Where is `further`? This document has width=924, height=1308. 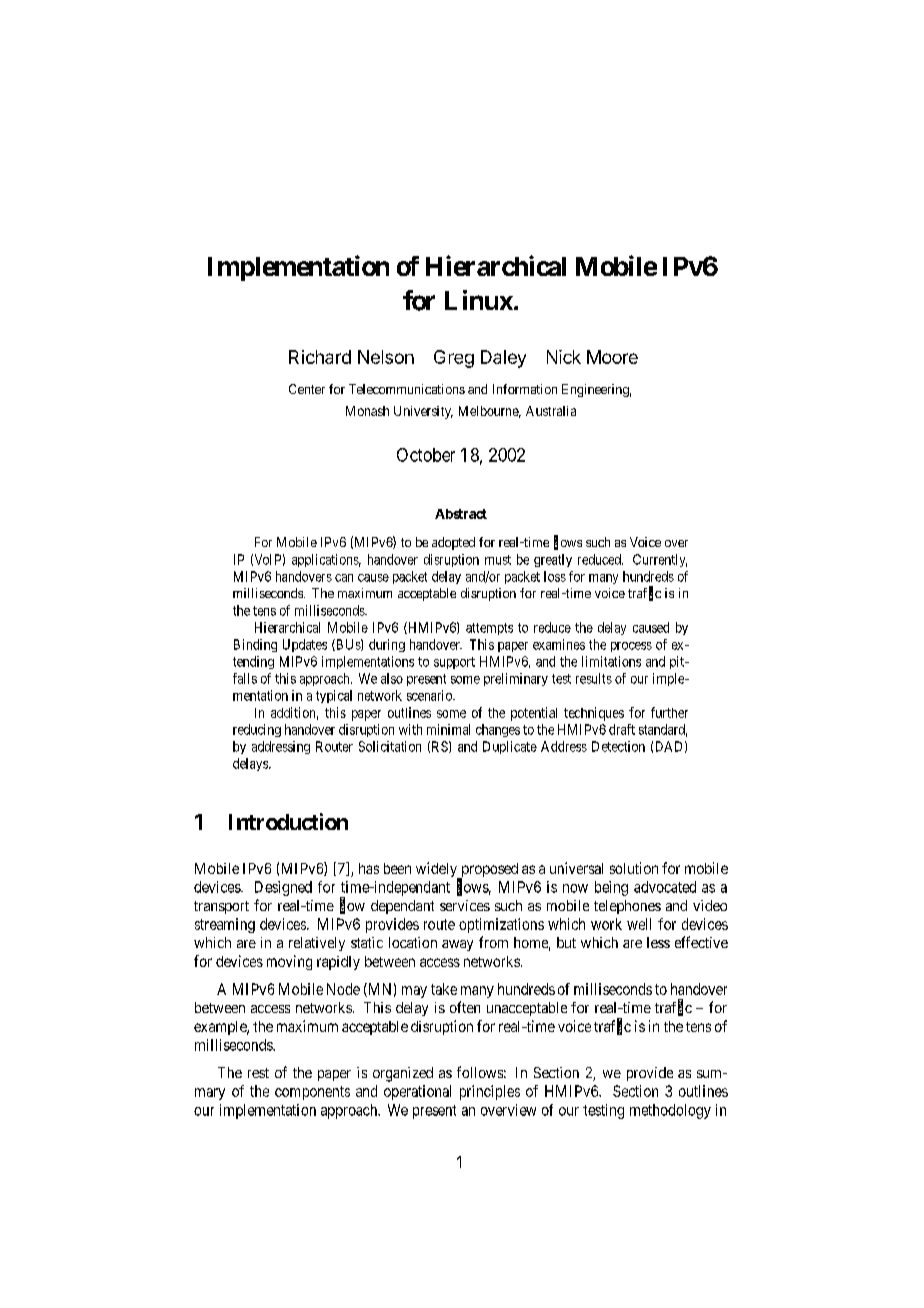 further is located at coordinates (669, 712).
